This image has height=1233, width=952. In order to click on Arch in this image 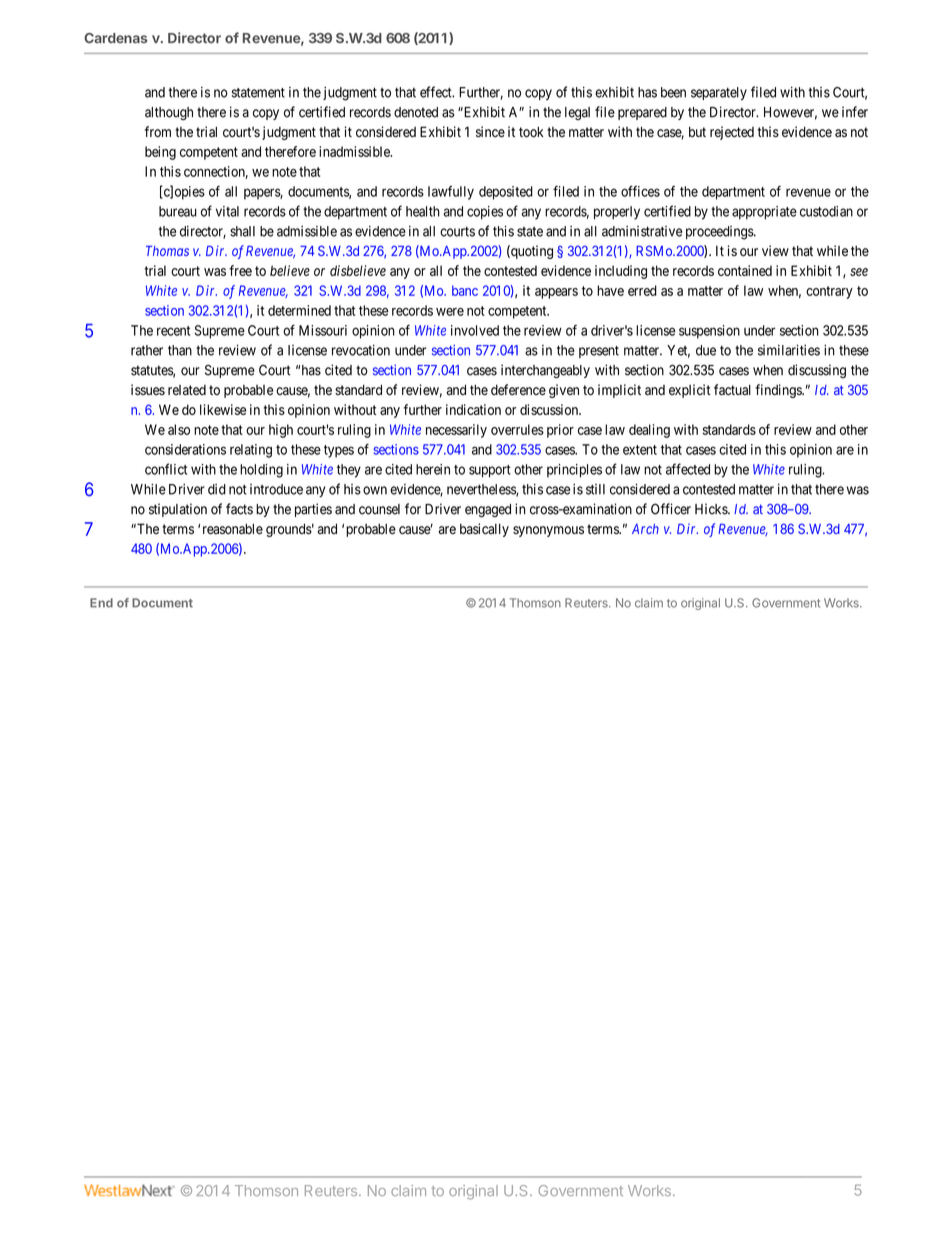, I will do `click(645, 529)`.
